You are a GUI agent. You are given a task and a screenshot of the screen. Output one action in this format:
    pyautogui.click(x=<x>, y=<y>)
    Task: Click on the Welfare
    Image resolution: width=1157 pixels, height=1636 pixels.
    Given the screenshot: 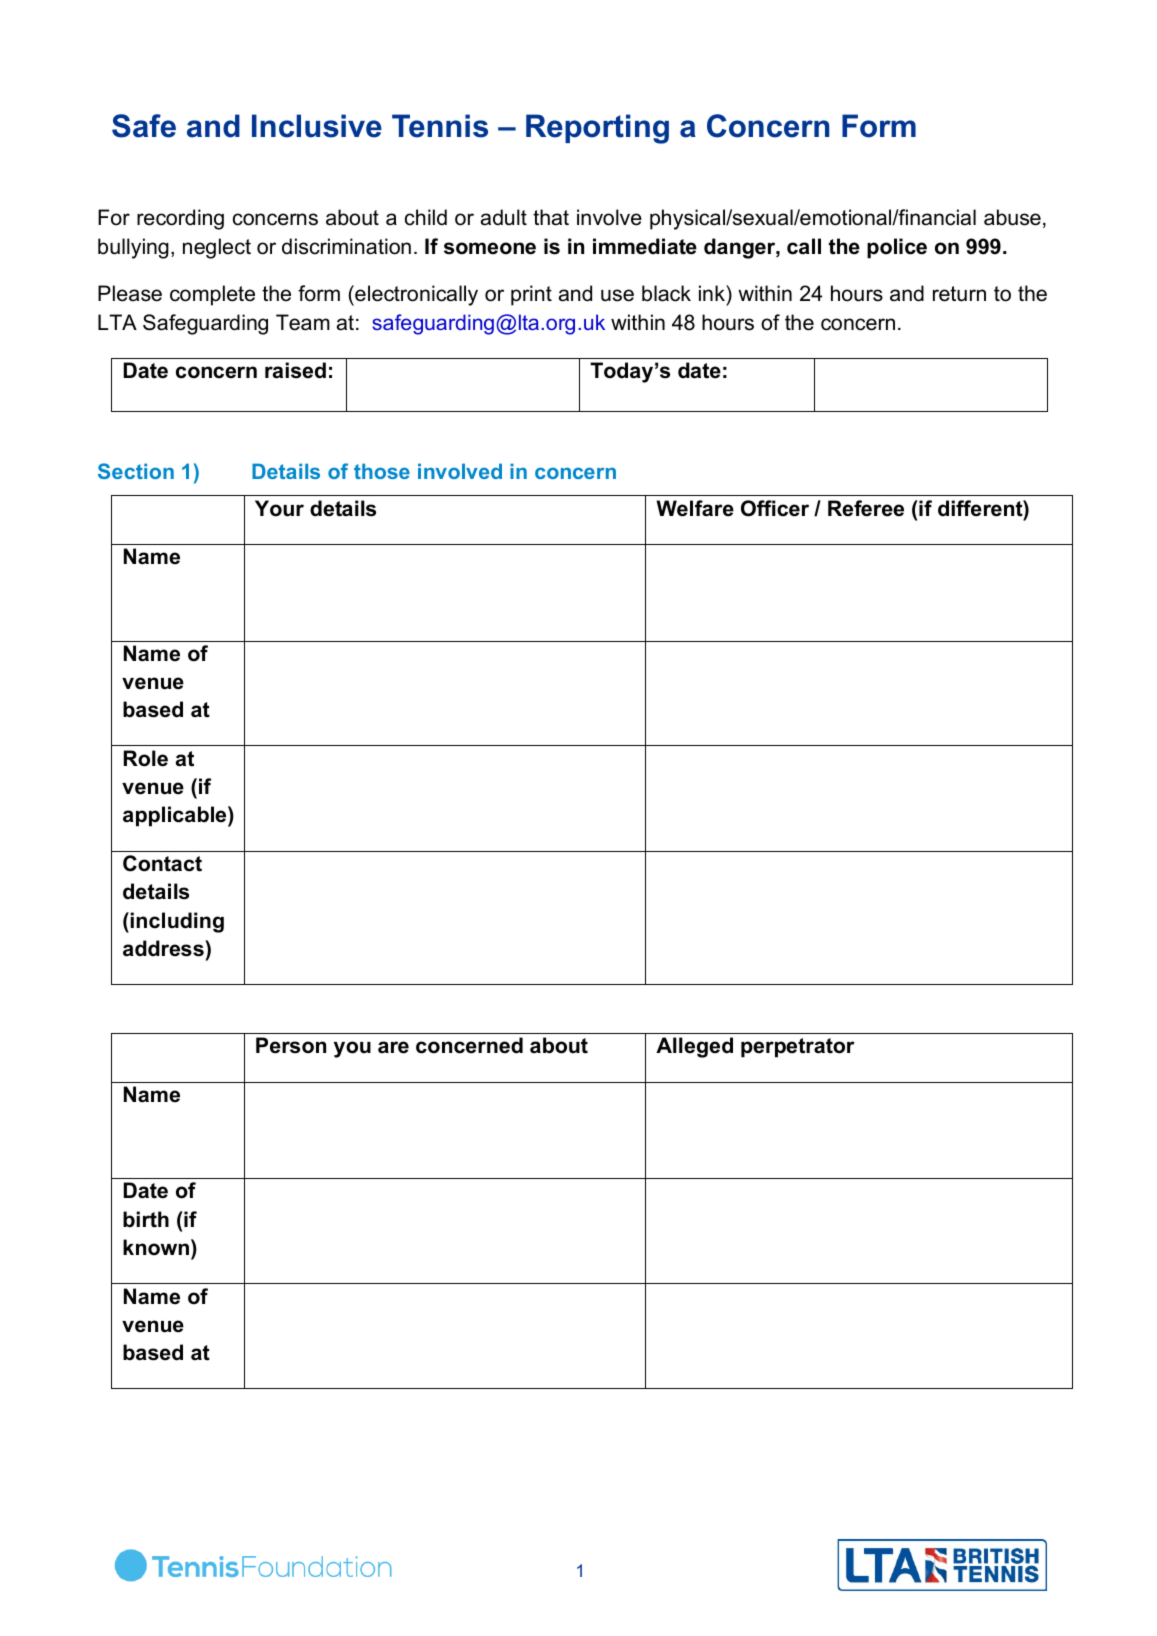 What is the action you would take?
    pyautogui.click(x=695, y=508)
